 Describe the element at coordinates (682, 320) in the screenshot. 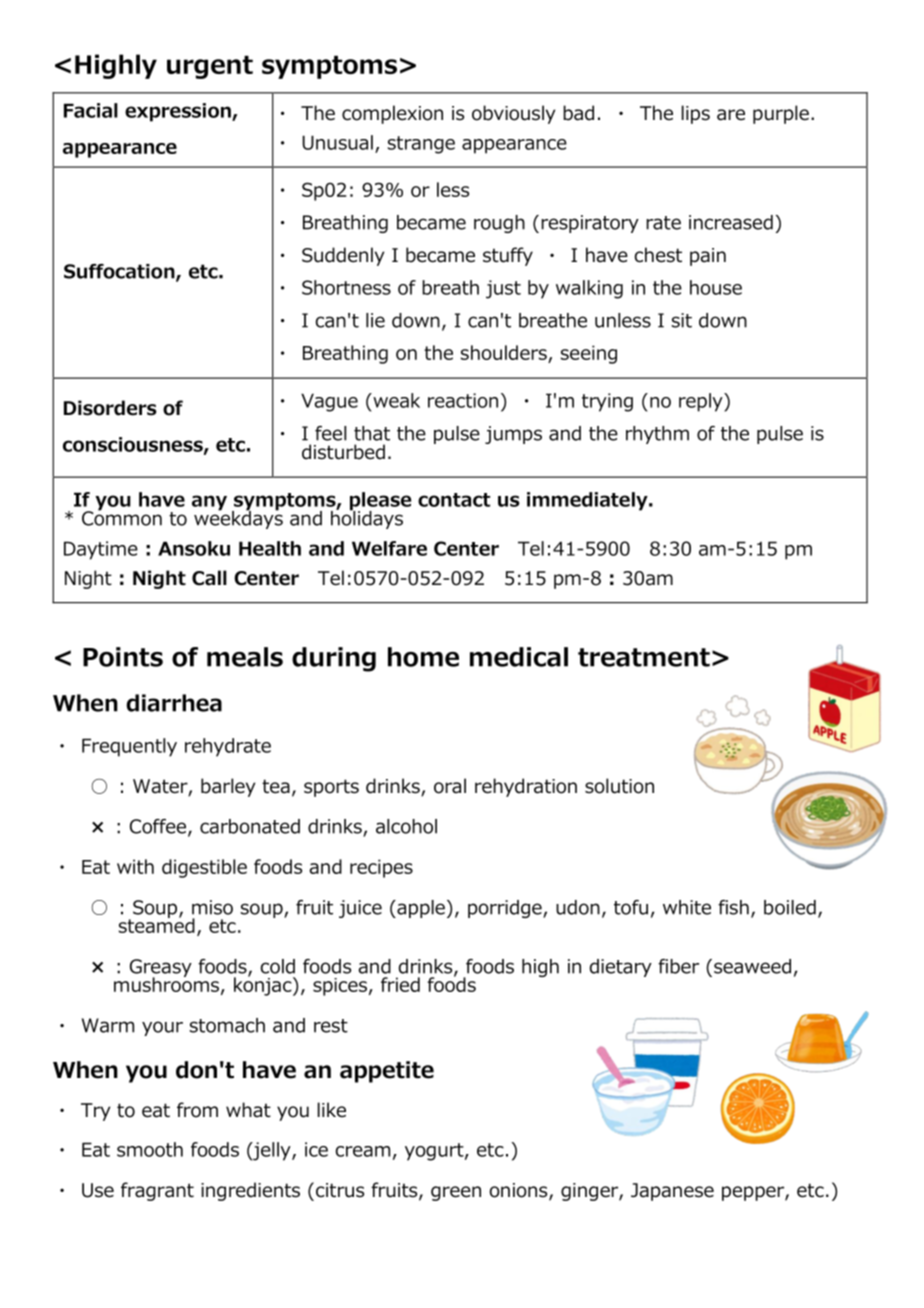

I see `sit` at that location.
